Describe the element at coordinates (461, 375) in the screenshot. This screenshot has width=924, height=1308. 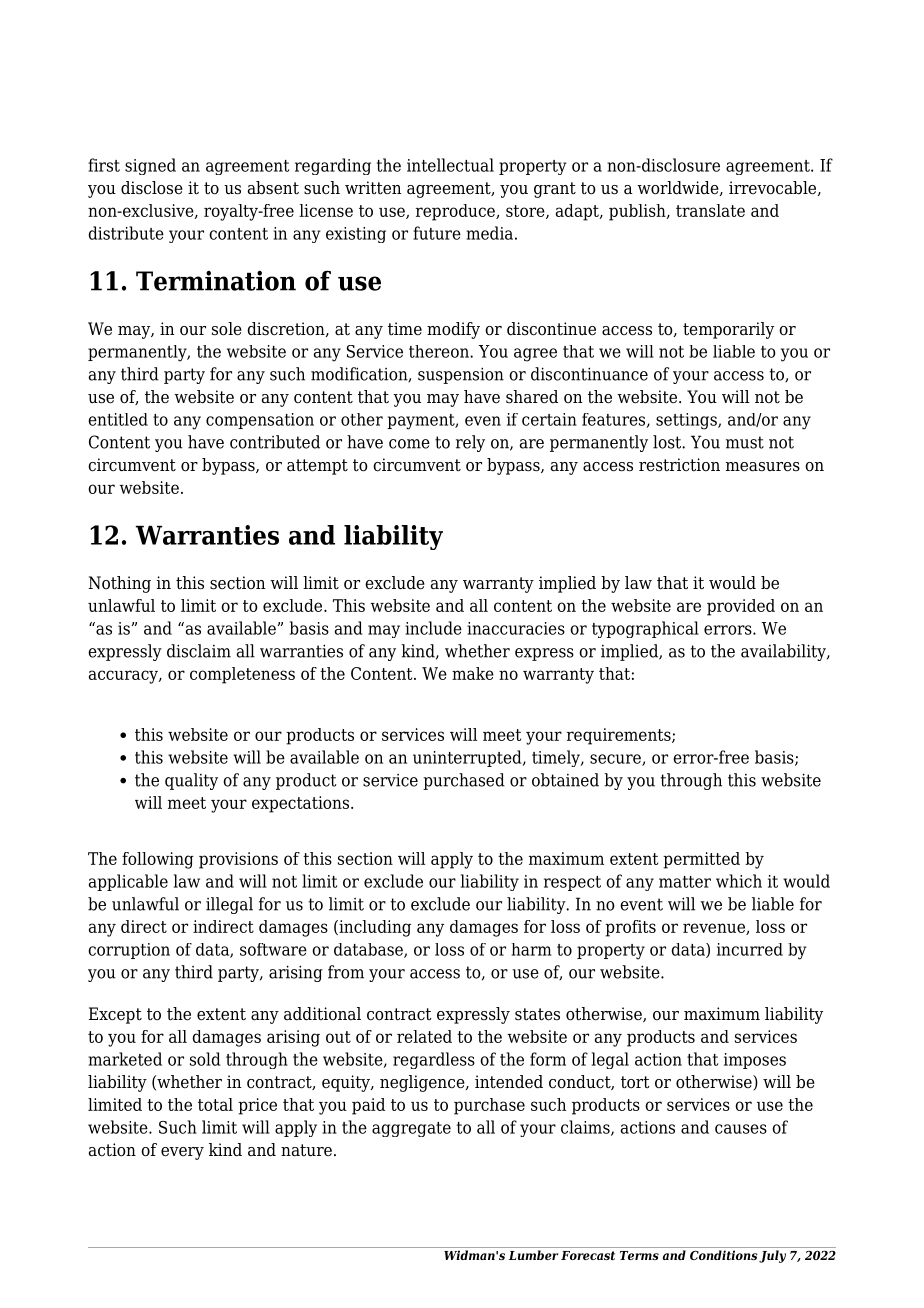
I see `suspension` at that location.
